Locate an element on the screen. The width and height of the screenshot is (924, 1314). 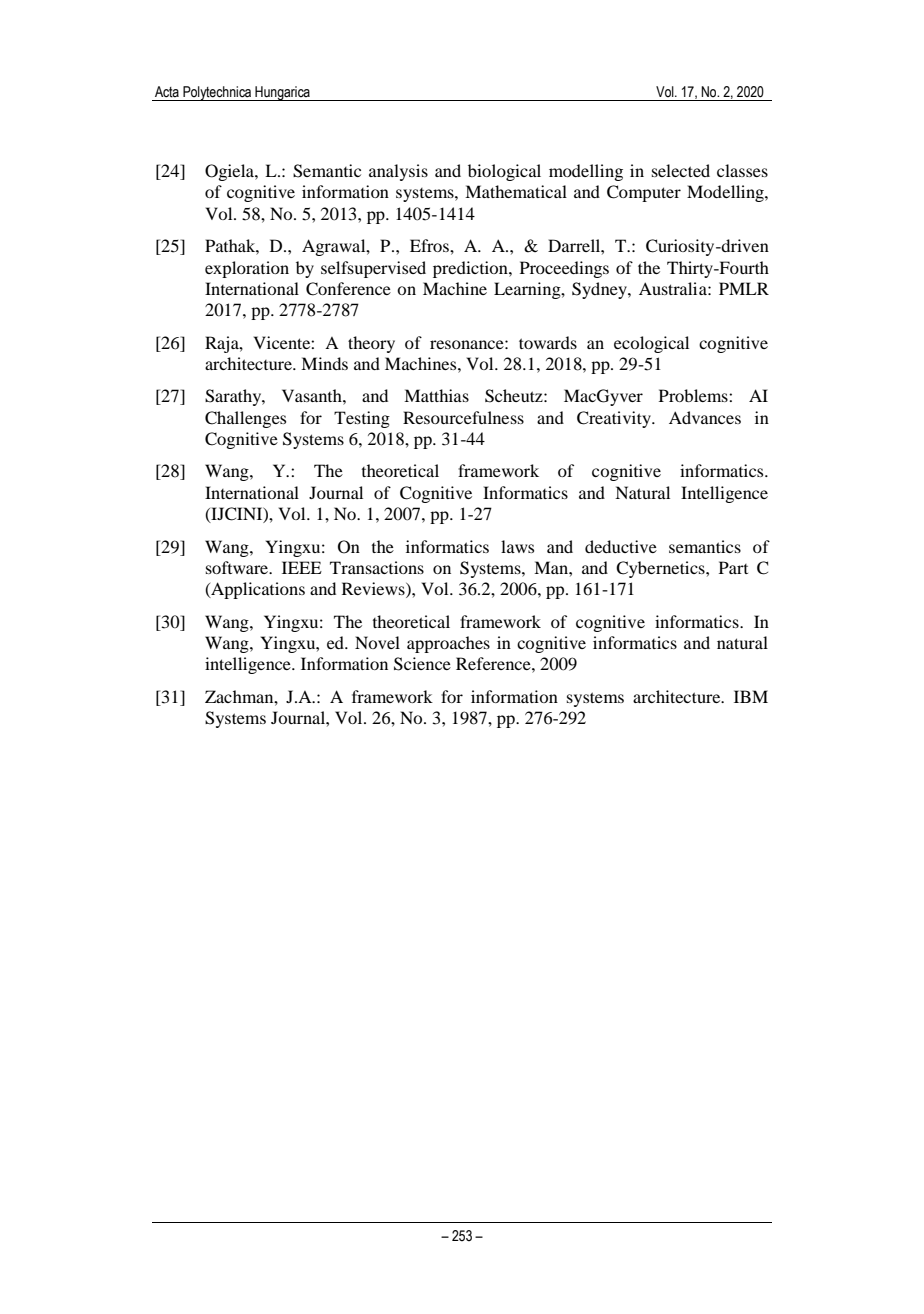
biological is located at coordinates (504, 172).
